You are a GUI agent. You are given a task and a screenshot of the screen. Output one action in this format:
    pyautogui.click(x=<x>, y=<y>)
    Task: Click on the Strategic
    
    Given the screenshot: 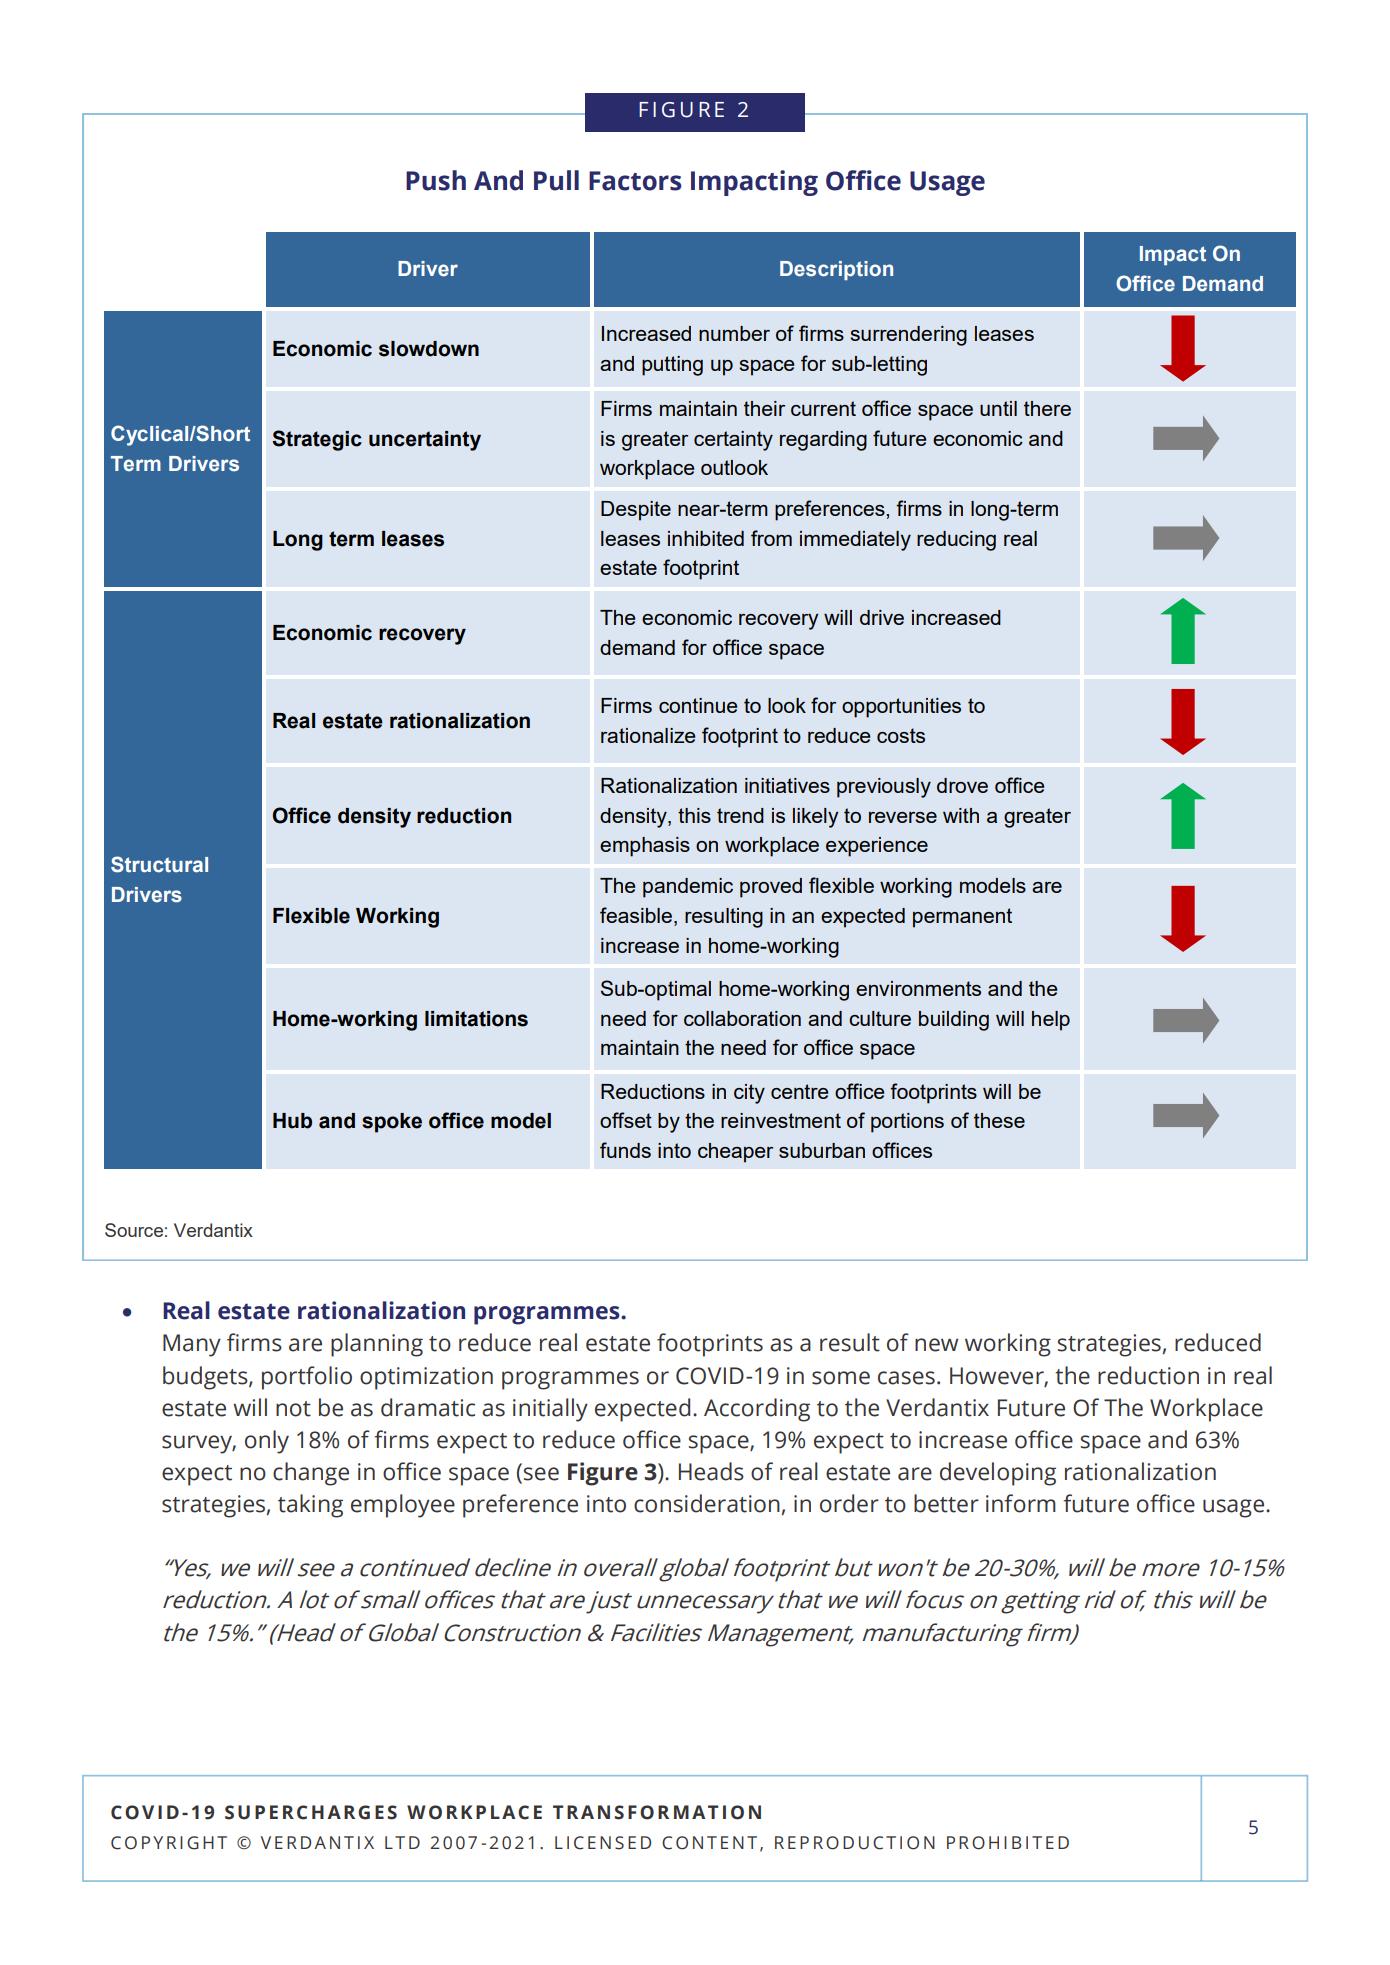 What is the action you would take?
    pyautogui.click(x=317, y=440)
